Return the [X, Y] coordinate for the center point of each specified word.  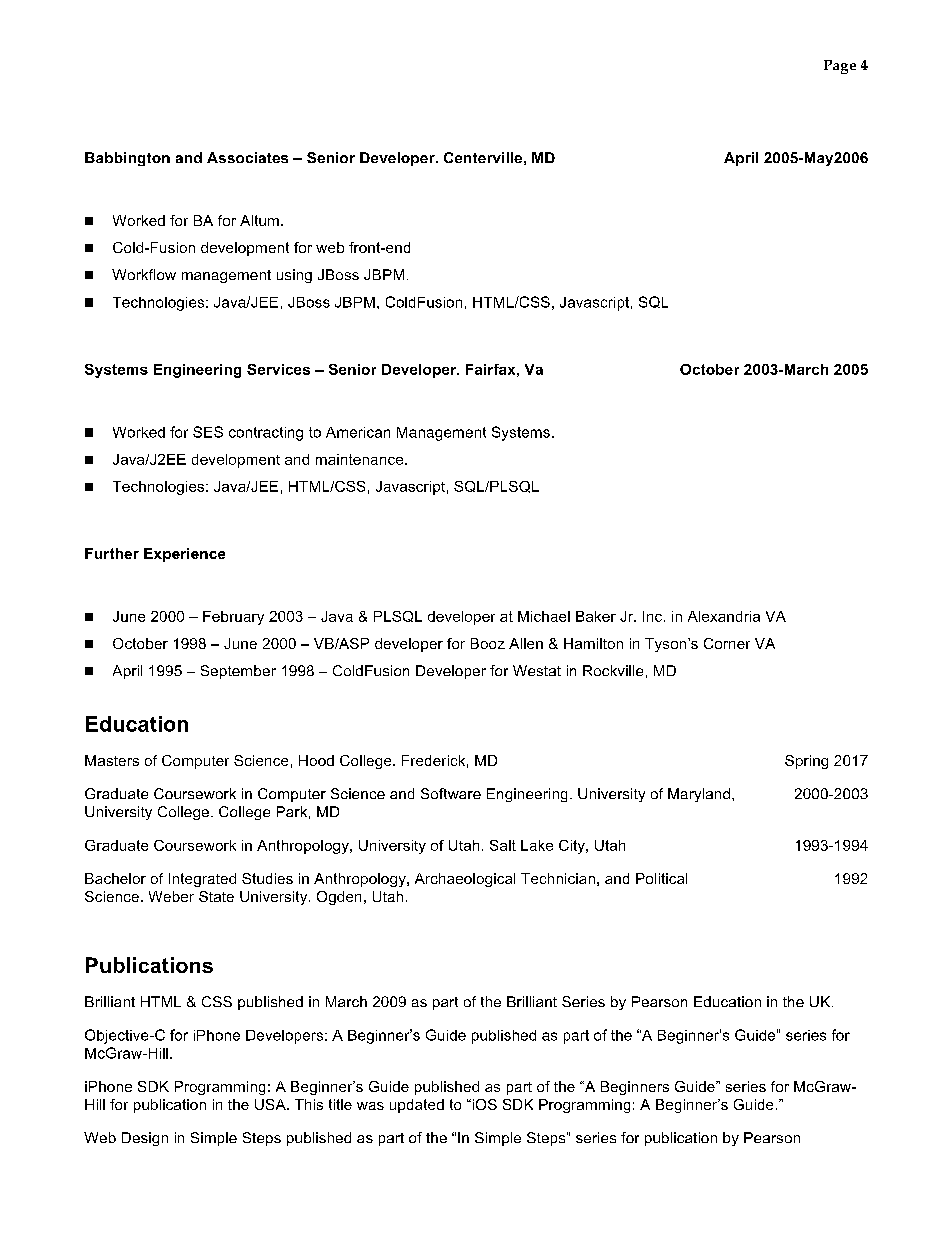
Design [145, 1139]
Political [661, 878]
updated [417, 1106]
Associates [247, 157]
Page [840, 67]
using [294, 276]
